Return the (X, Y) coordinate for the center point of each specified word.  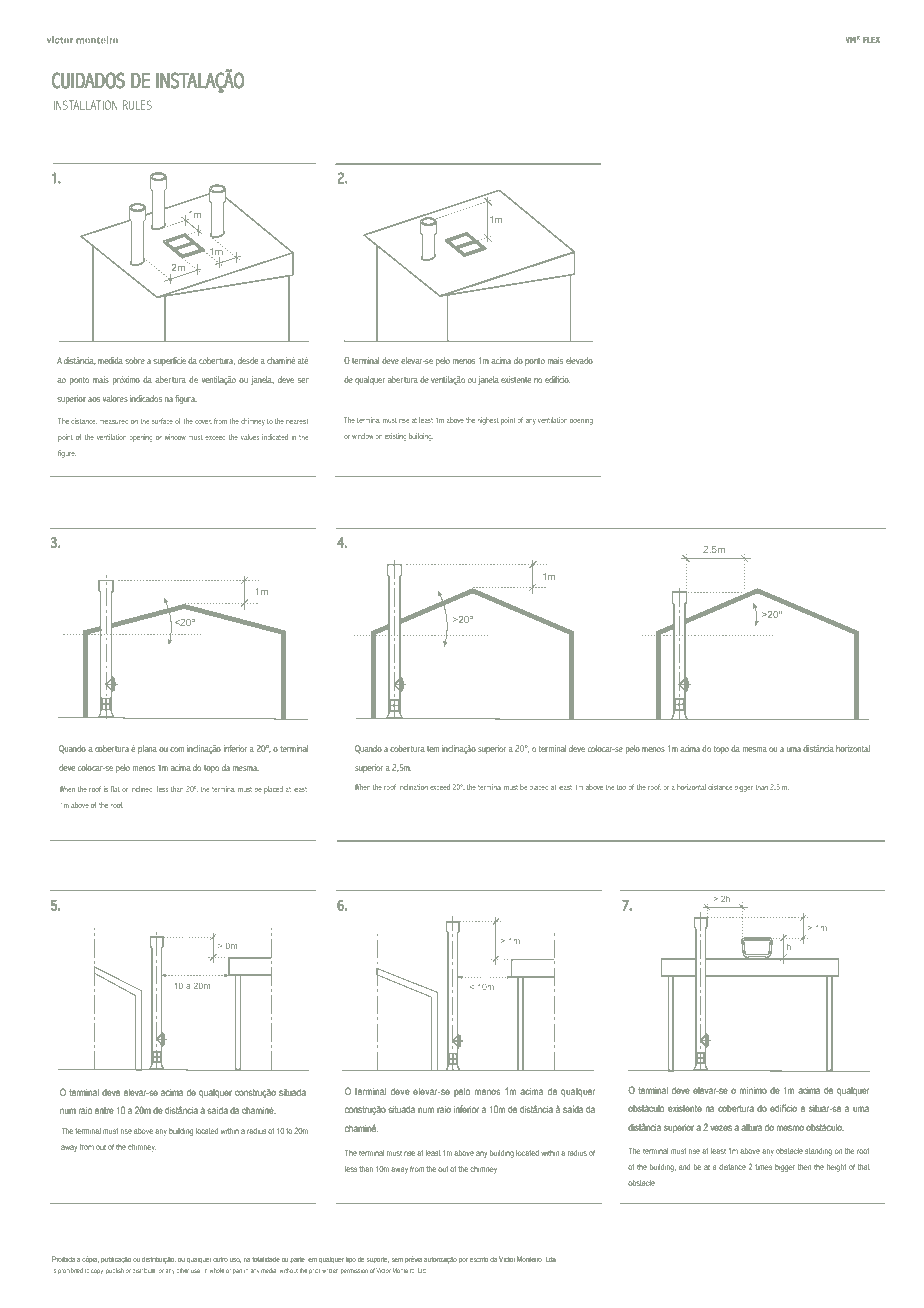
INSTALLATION (85, 105)
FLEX (871, 40)
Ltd (422, 1270)
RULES (137, 105)
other (182, 1270)
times (763, 1167)
